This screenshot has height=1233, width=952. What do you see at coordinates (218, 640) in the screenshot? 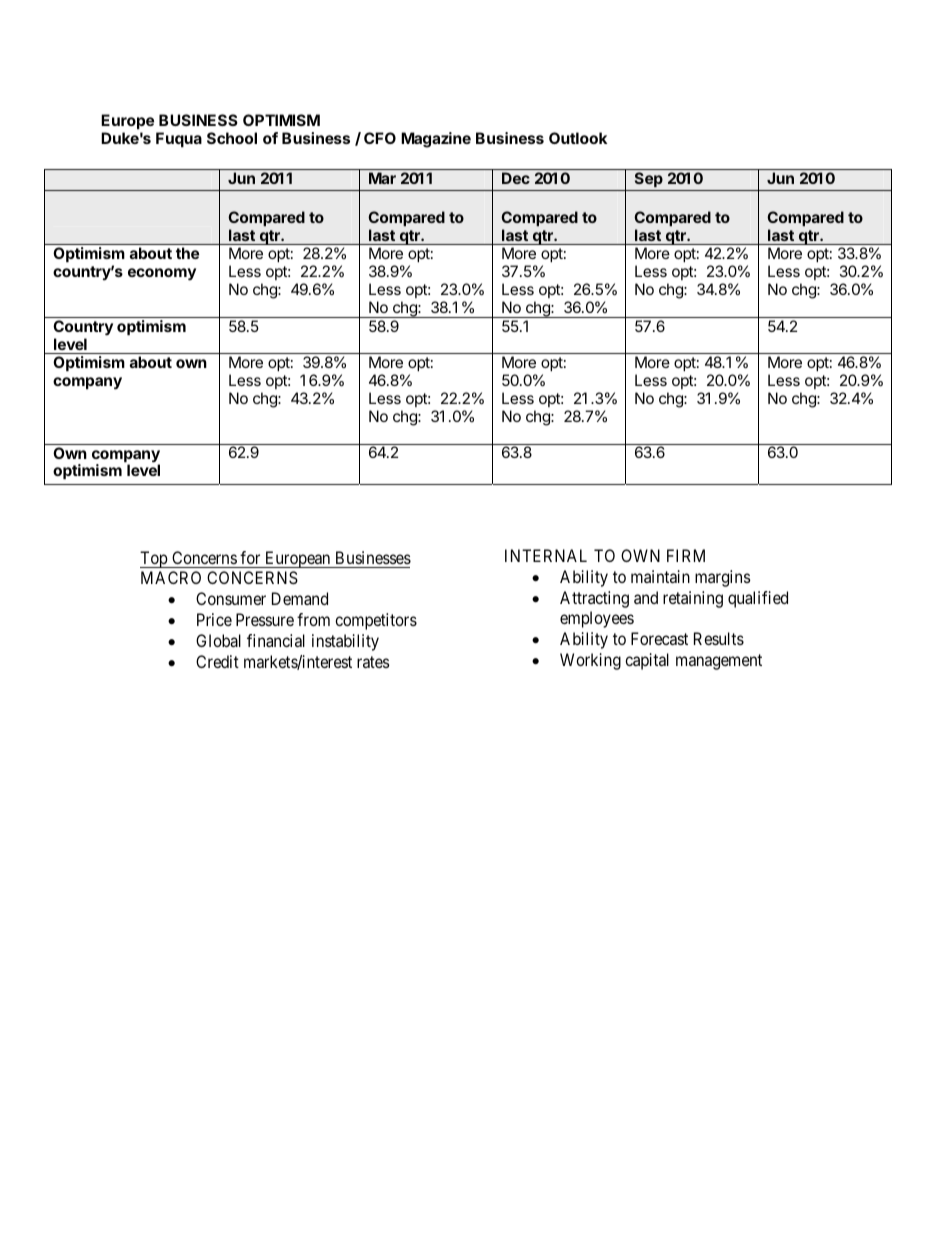
I see `Global` at bounding box center [218, 640].
